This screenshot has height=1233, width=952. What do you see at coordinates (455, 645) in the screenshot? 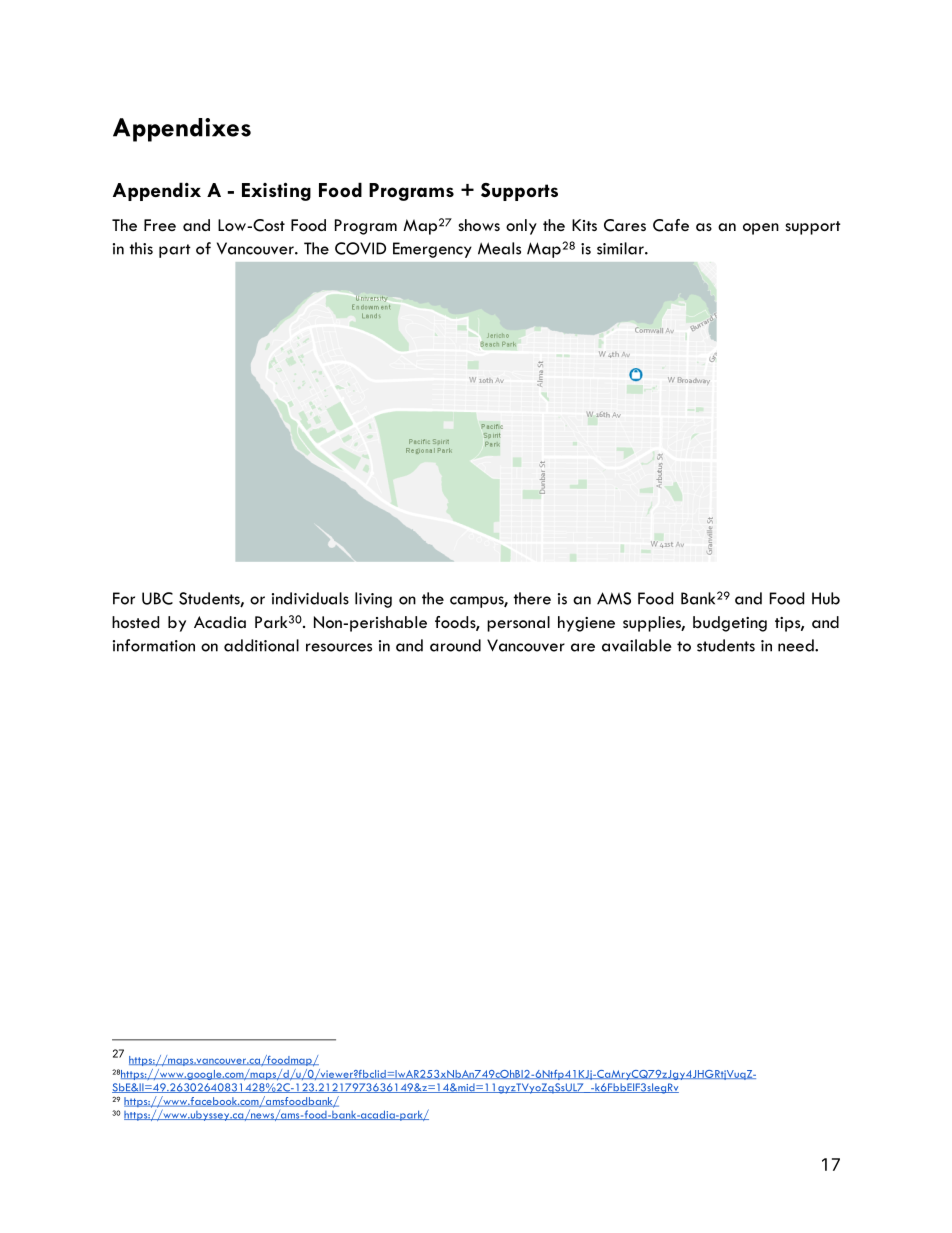
I see `around` at bounding box center [455, 645].
